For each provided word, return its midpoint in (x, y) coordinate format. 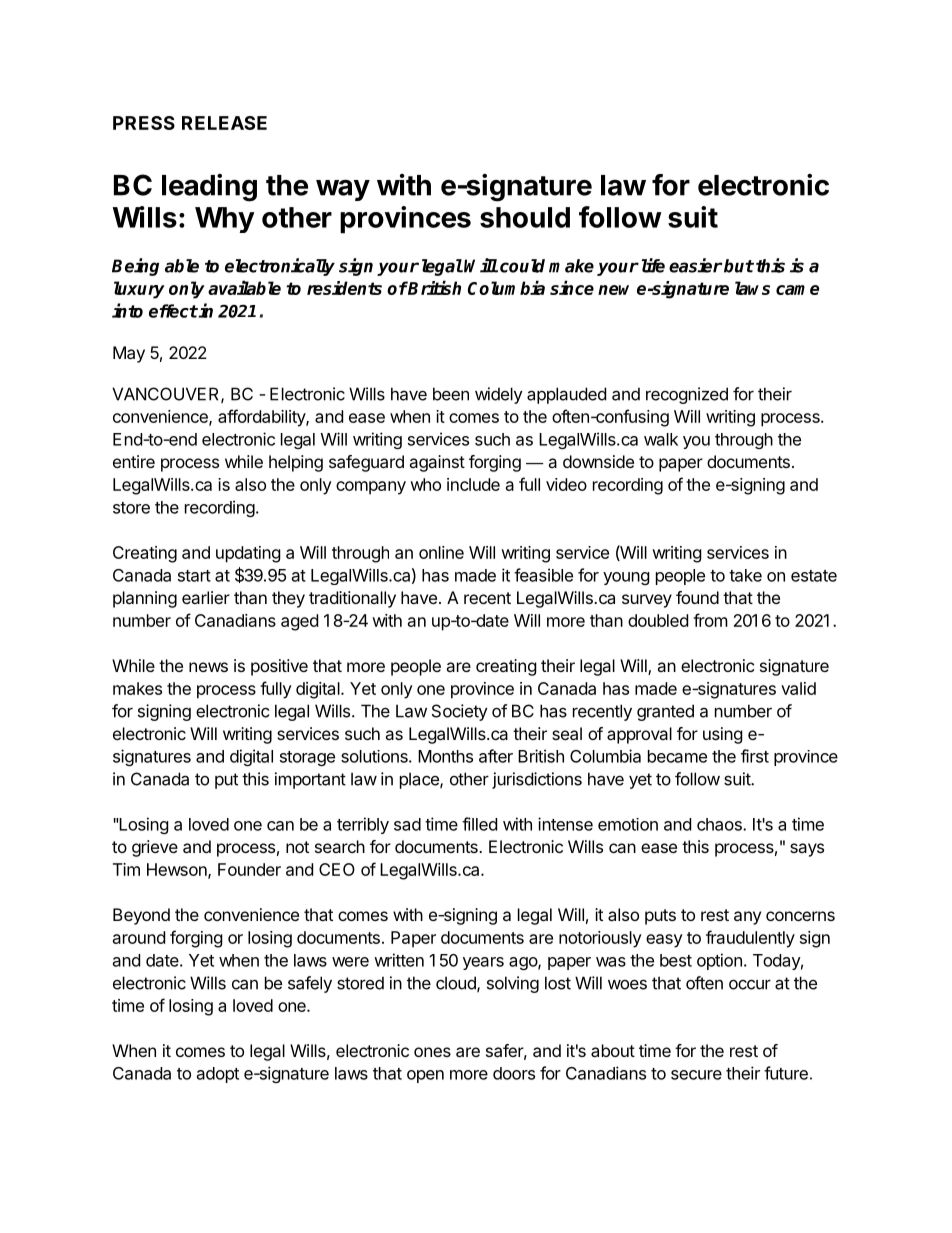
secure (696, 1075)
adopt (218, 1075)
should (525, 217)
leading (209, 188)
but (739, 266)
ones (432, 1052)
